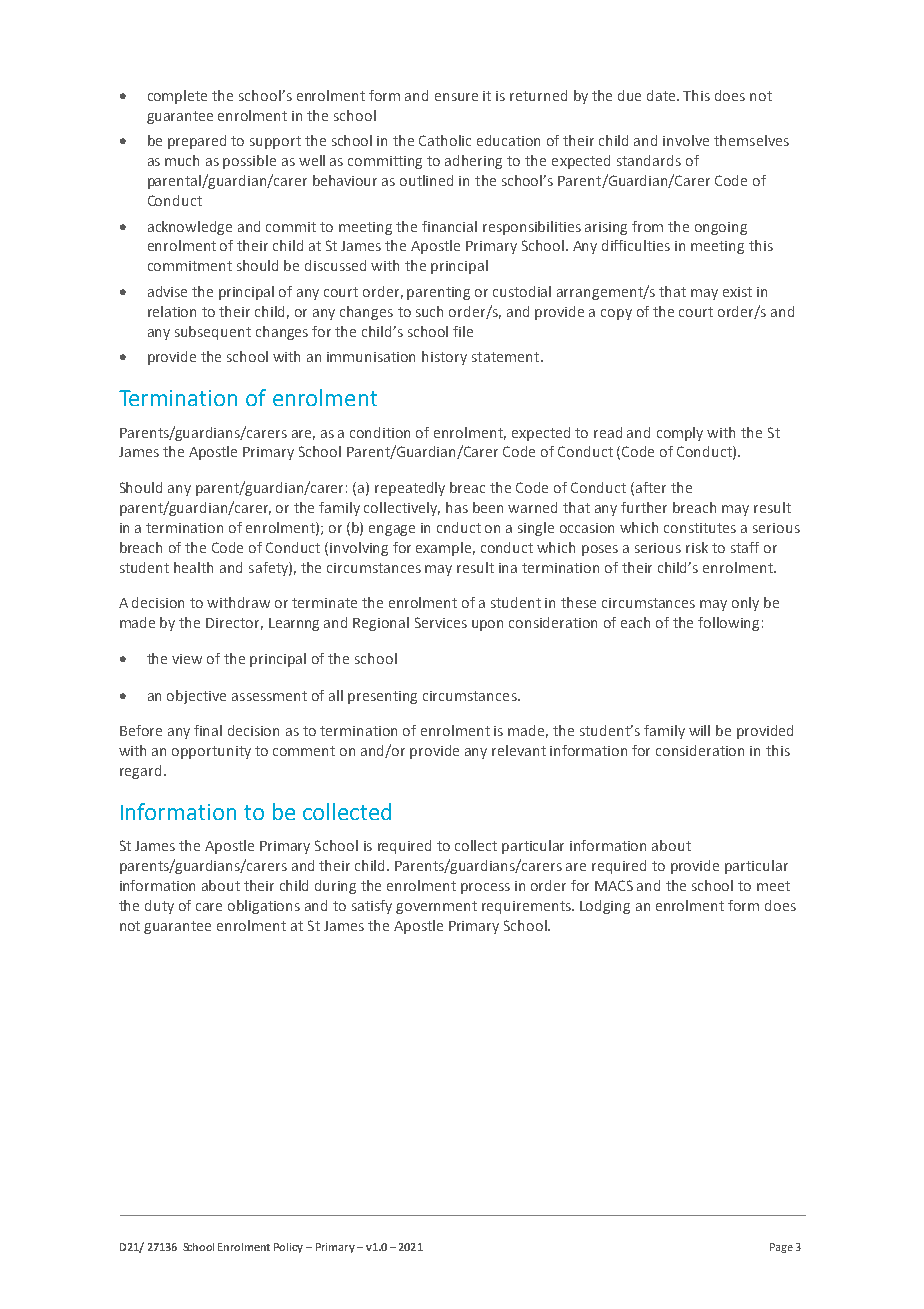  What do you see at coordinates (614, 885) in the screenshot?
I see `MACS` at bounding box center [614, 885].
